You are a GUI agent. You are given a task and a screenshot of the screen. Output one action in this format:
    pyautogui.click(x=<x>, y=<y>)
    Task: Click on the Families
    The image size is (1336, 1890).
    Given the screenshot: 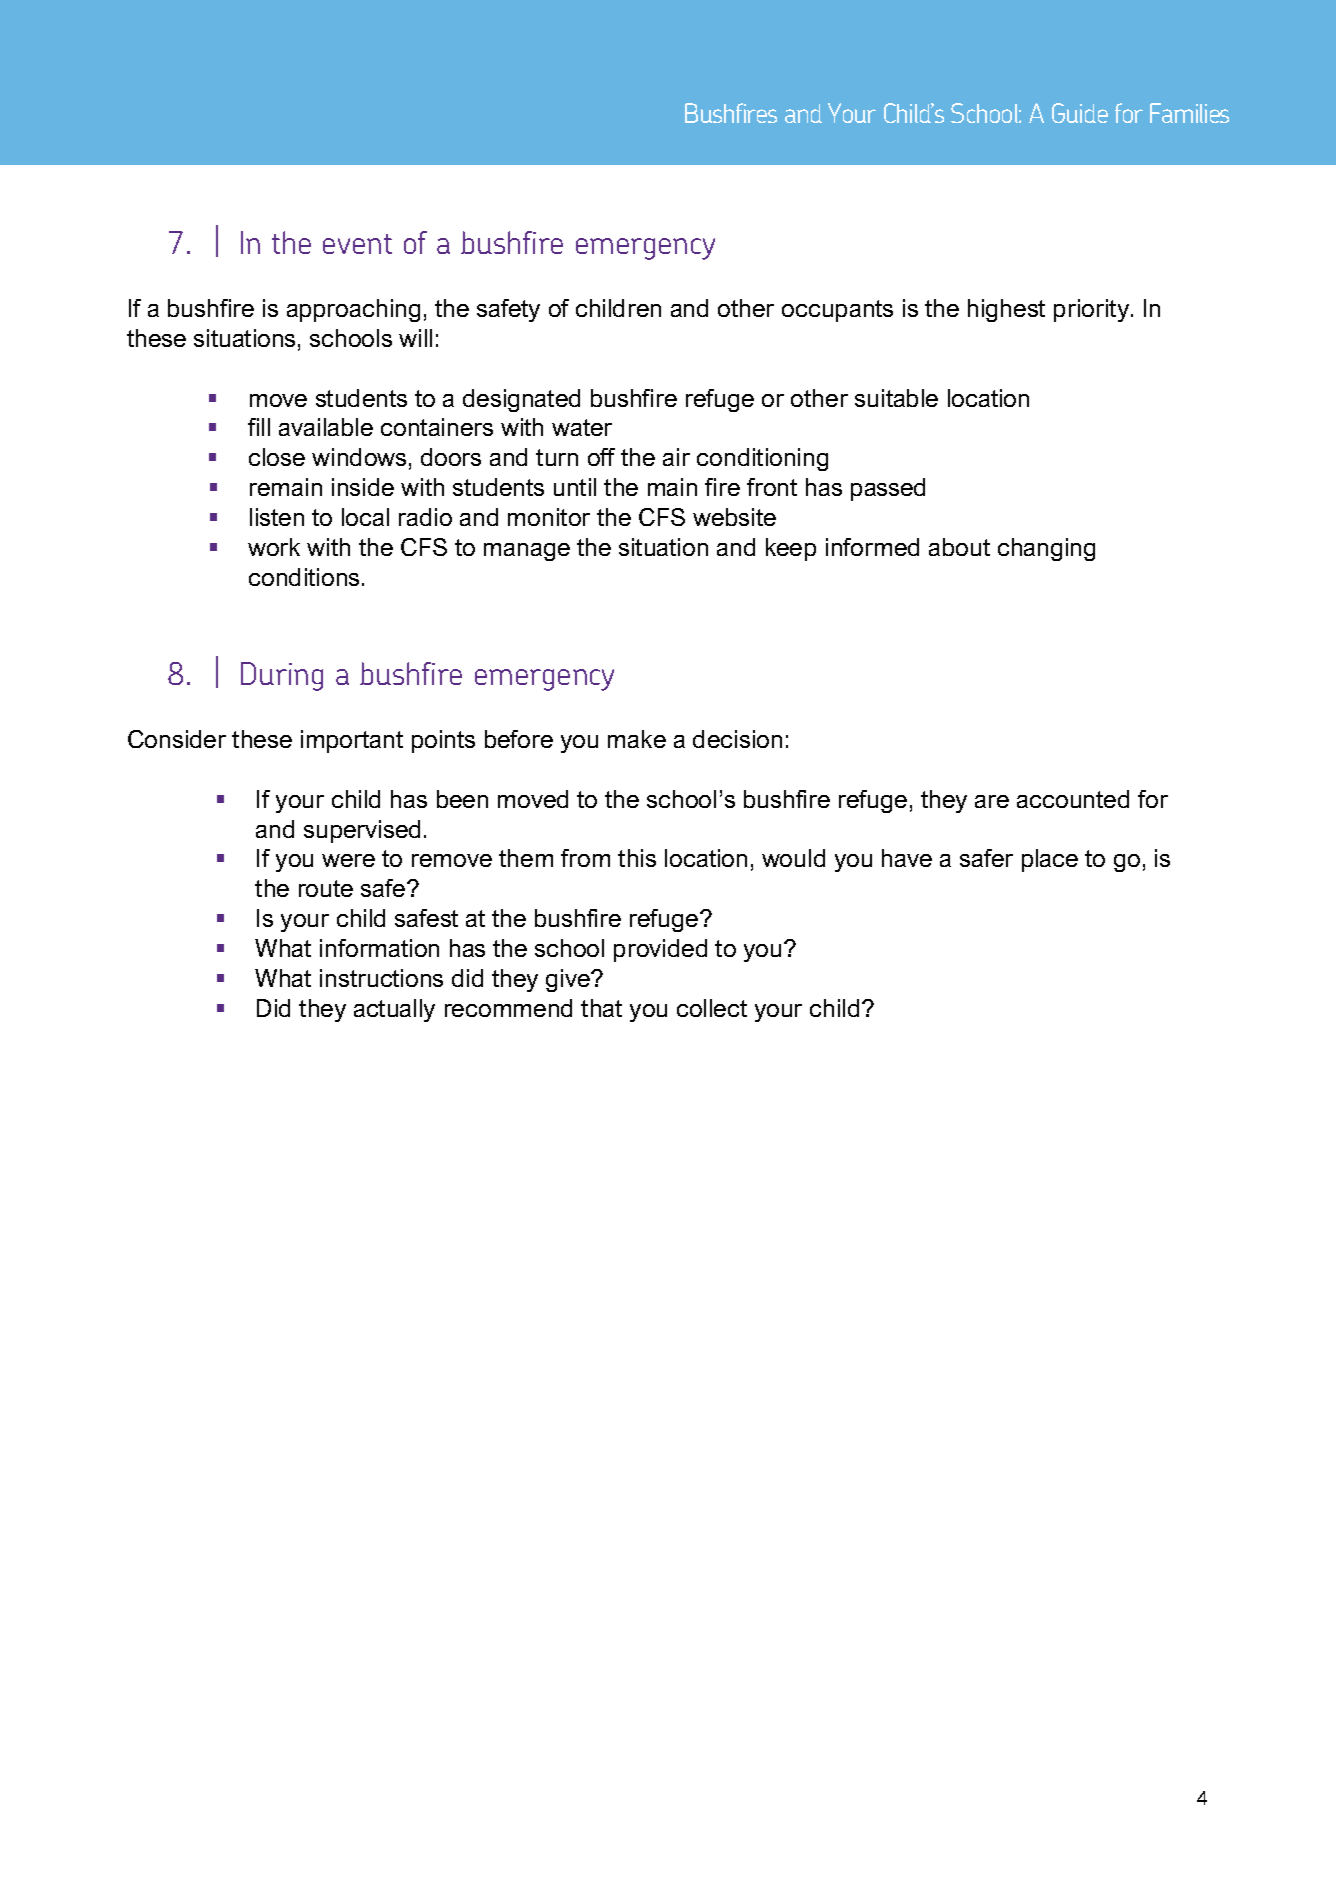 What is the action you would take?
    pyautogui.click(x=1189, y=113)
